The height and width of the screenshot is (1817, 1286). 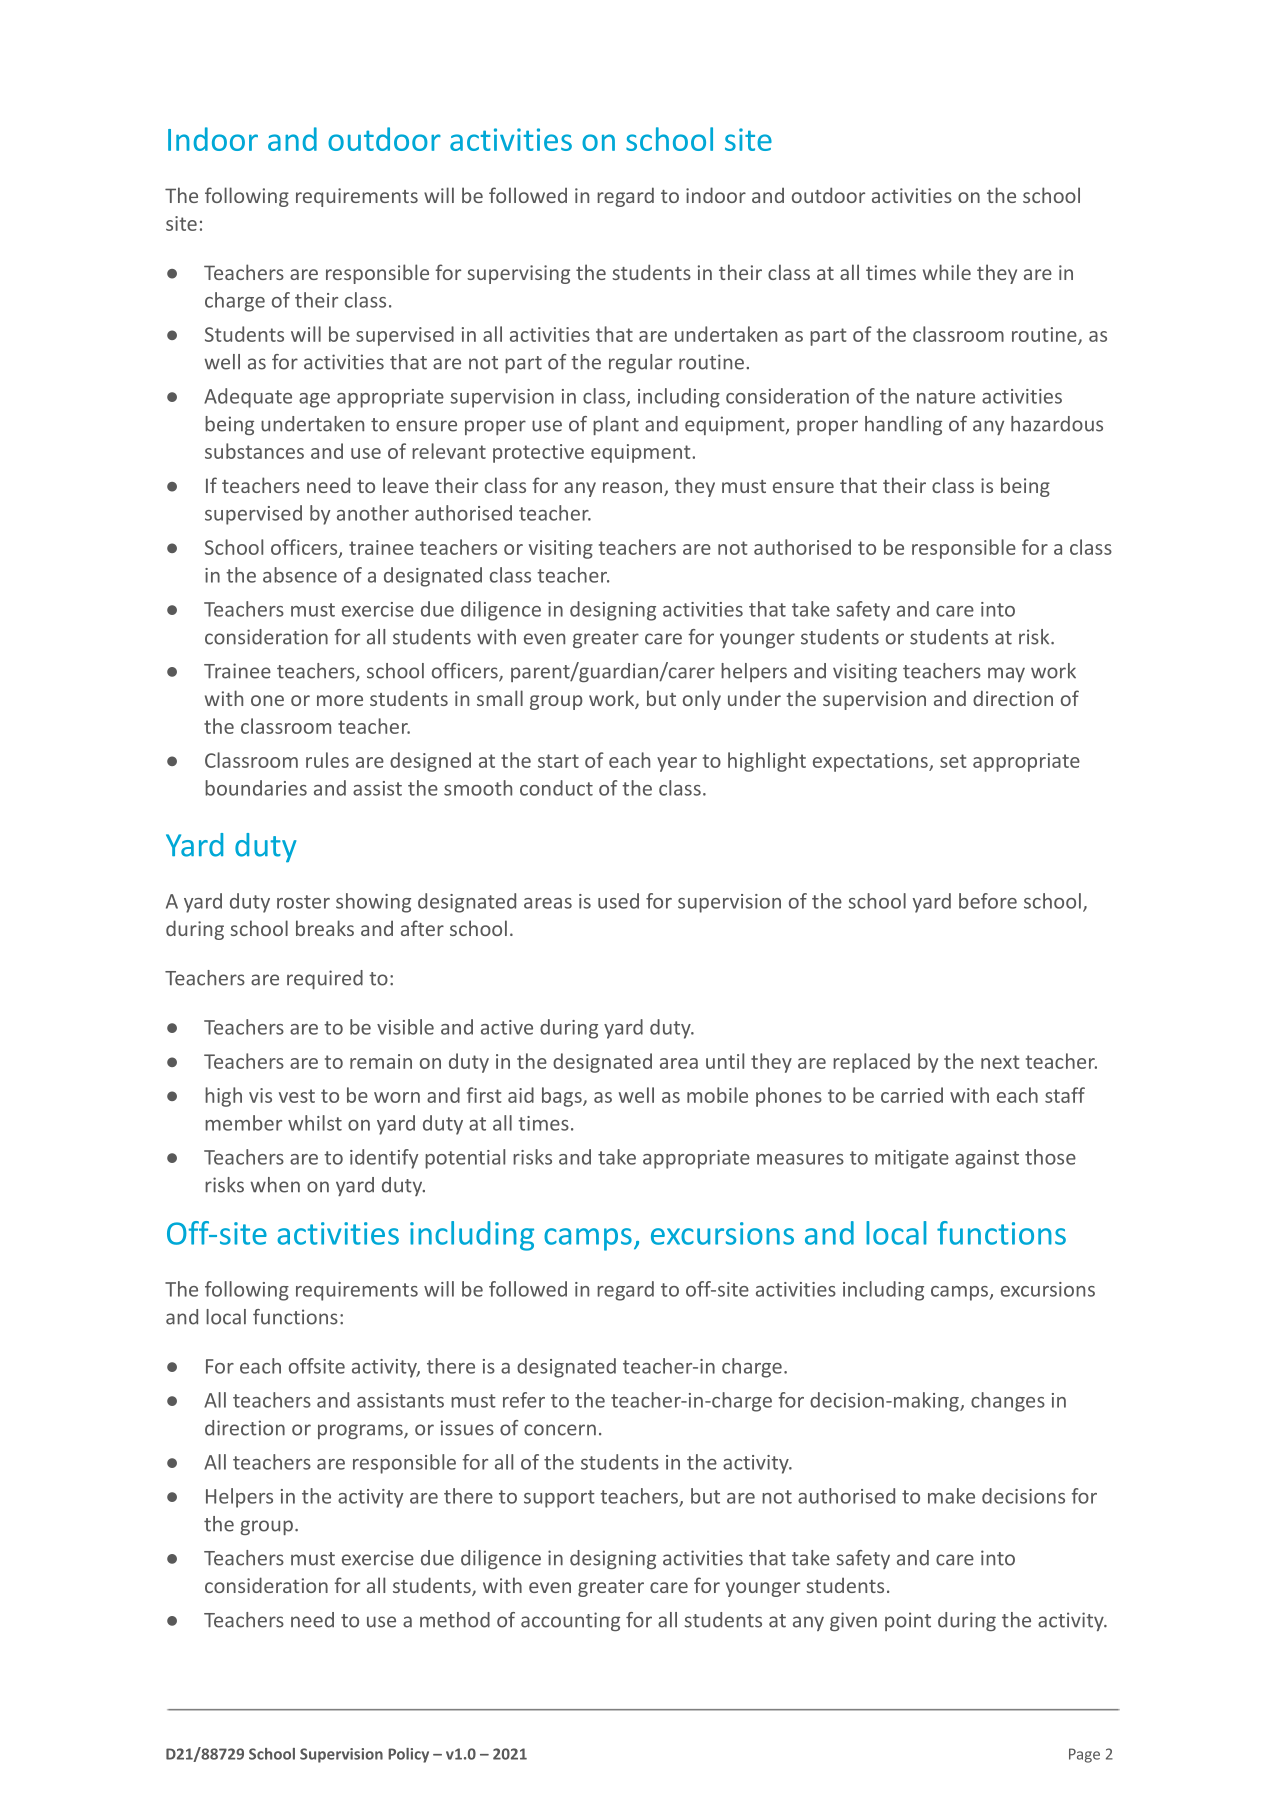 I want to click on against, so click(x=987, y=1159).
